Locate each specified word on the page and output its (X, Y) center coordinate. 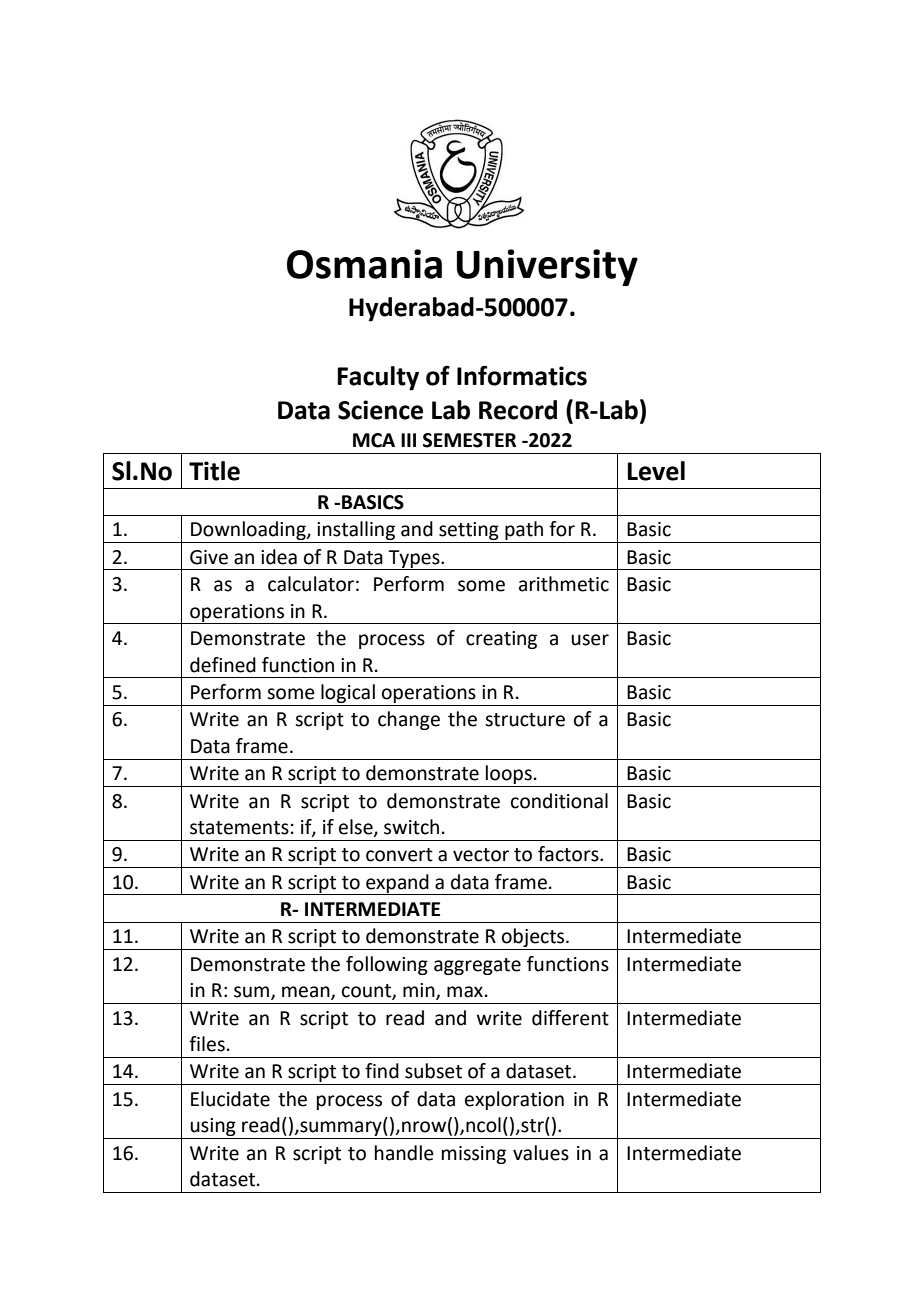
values (541, 1153)
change (409, 720)
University (547, 267)
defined (223, 665)
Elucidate (230, 1099)
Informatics (522, 375)
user (590, 640)
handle (404, 1153)
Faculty (378, 378)
